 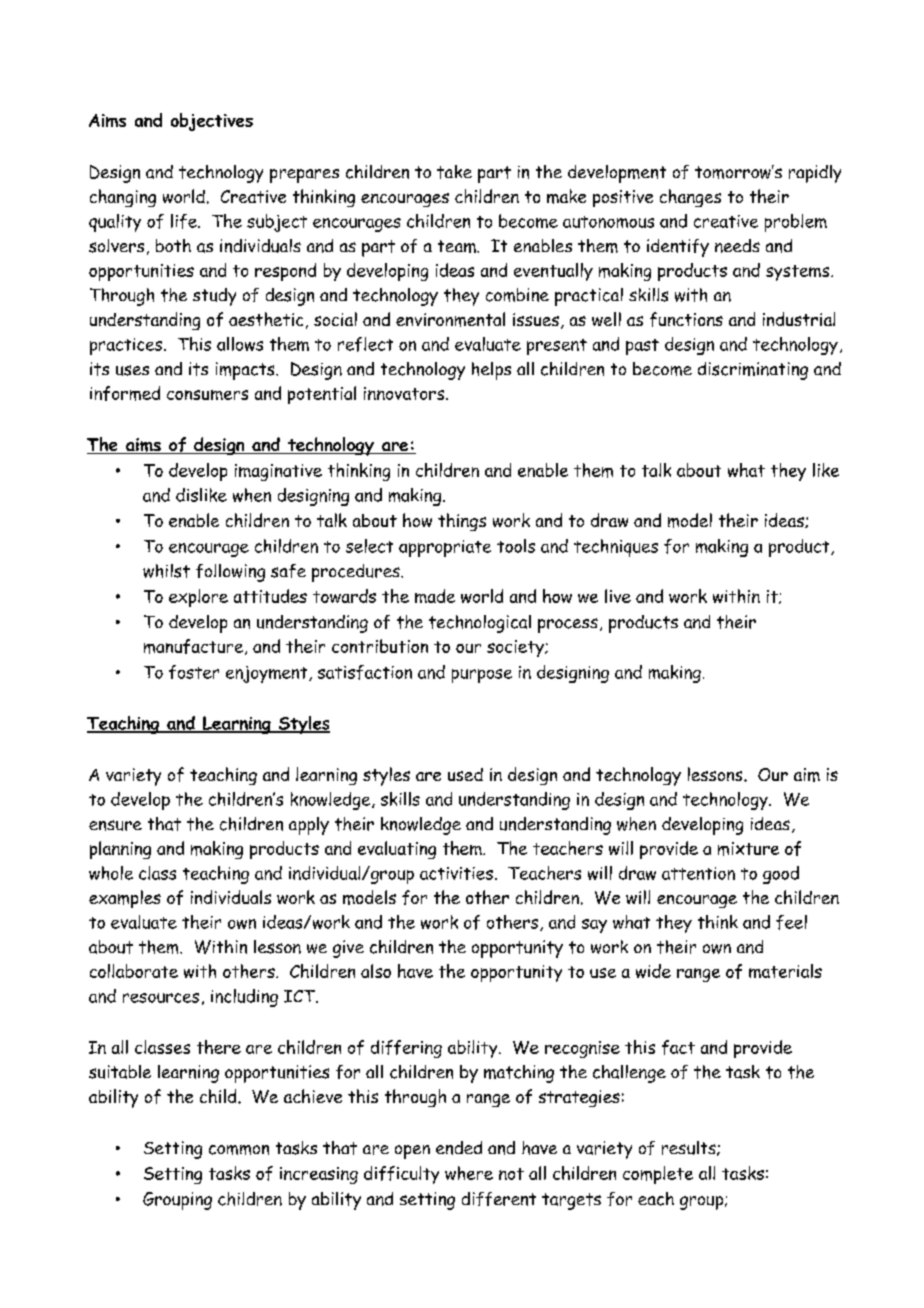 I want to click on live, so click(x=618, y=596).
